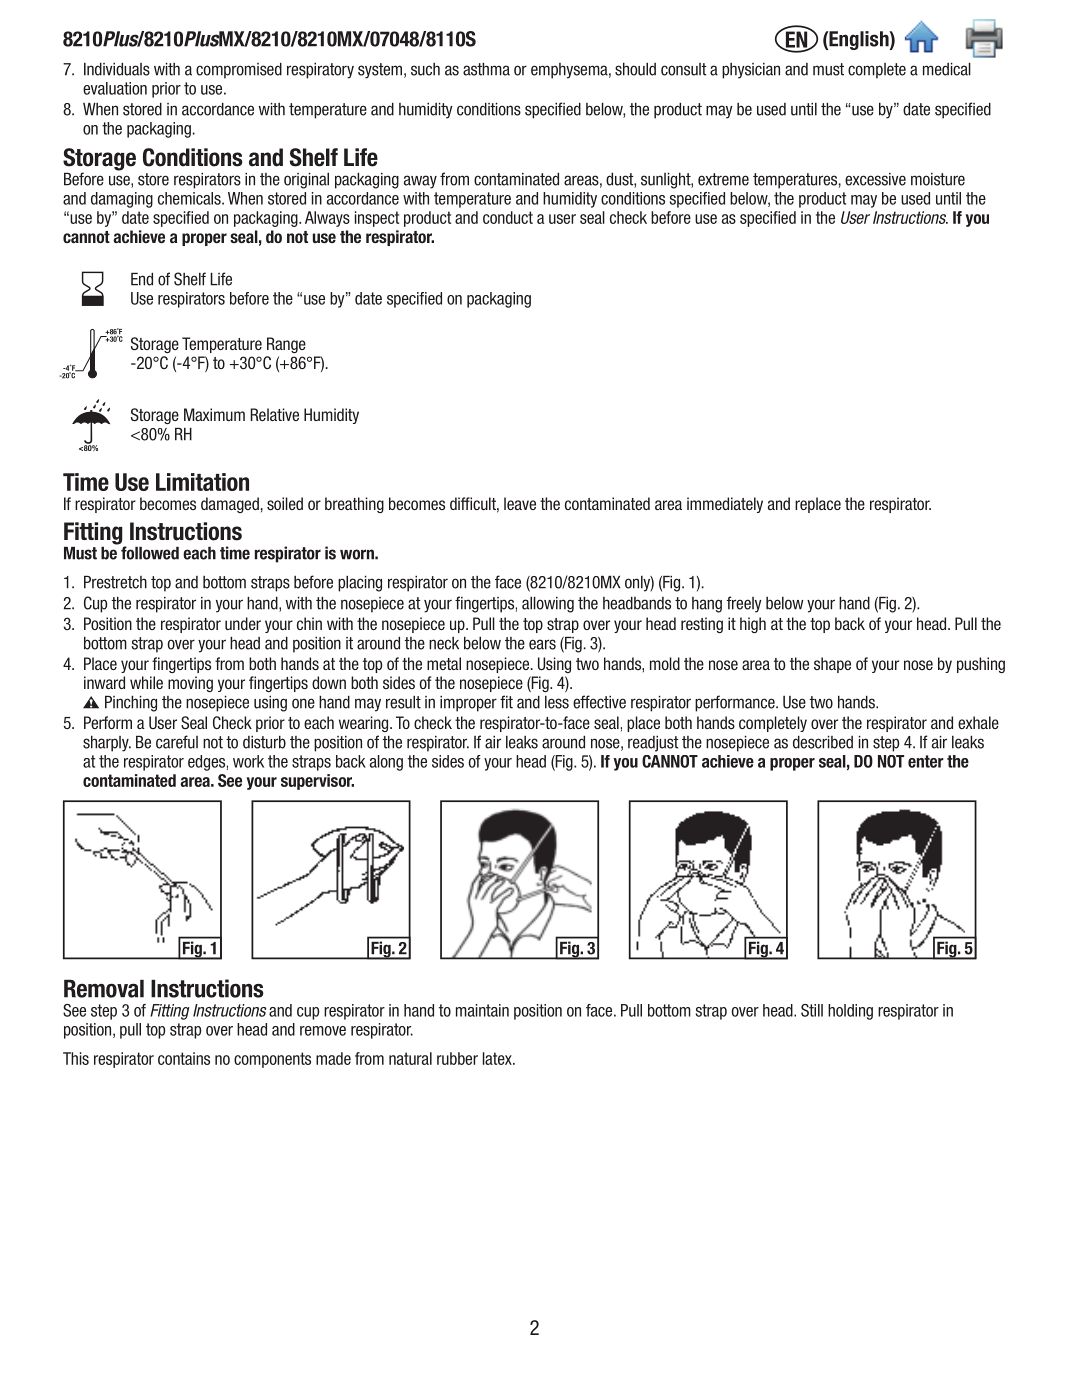 This page has height=1383, width=1069. What do you see at coordinates (832, 665) in the page?
I see `shape` at bounding box center [832, 665].
